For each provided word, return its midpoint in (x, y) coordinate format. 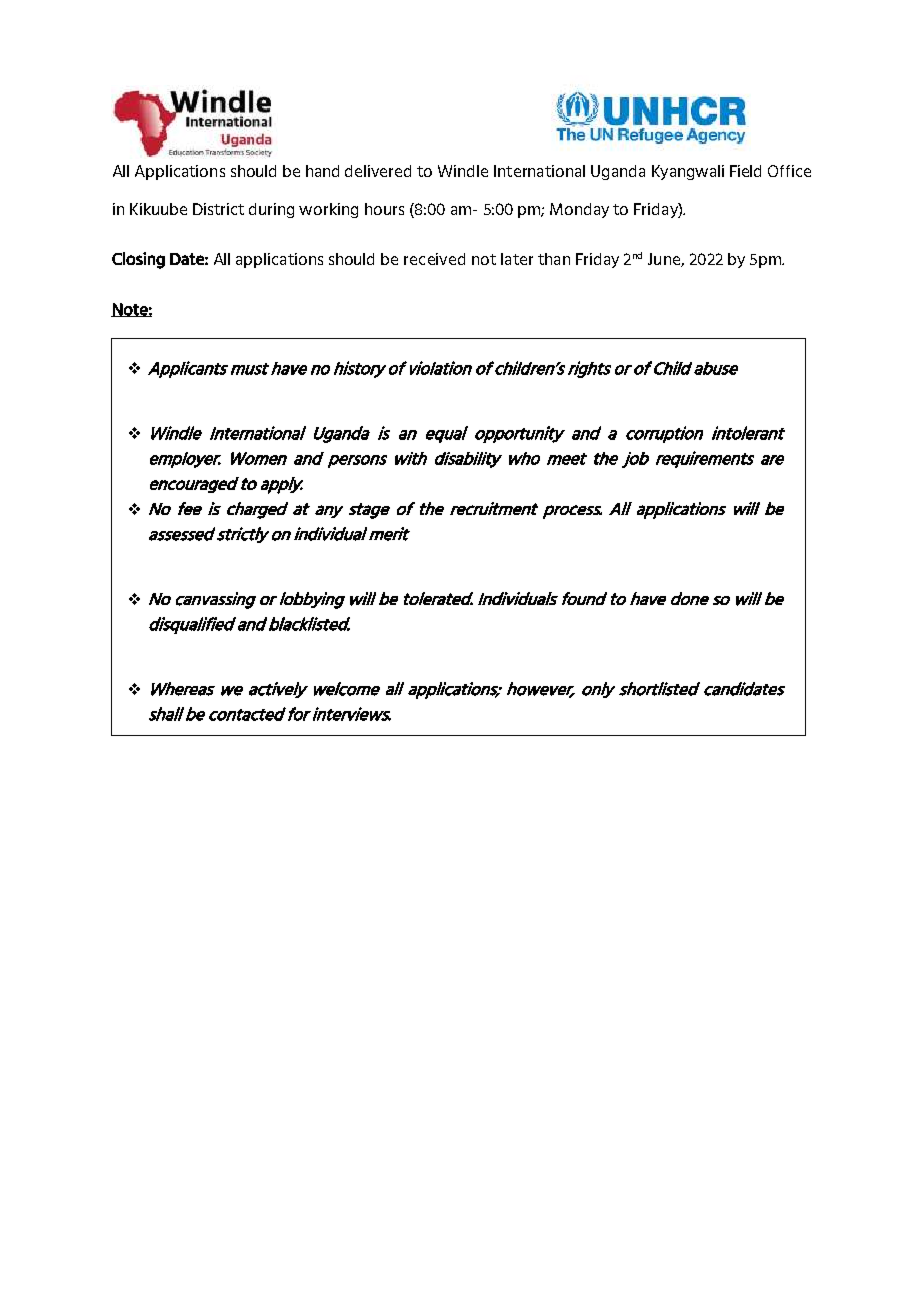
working (328, 210)
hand (322, 171)
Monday (579, 210)
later (517, 259)
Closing (138, 260)
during (271, 210)
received (434, 259)
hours (384, 209)
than (554, 259)
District (218, 209)
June (665, 260)
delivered (378, 171)
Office (789, 171)
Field (745, 171)
